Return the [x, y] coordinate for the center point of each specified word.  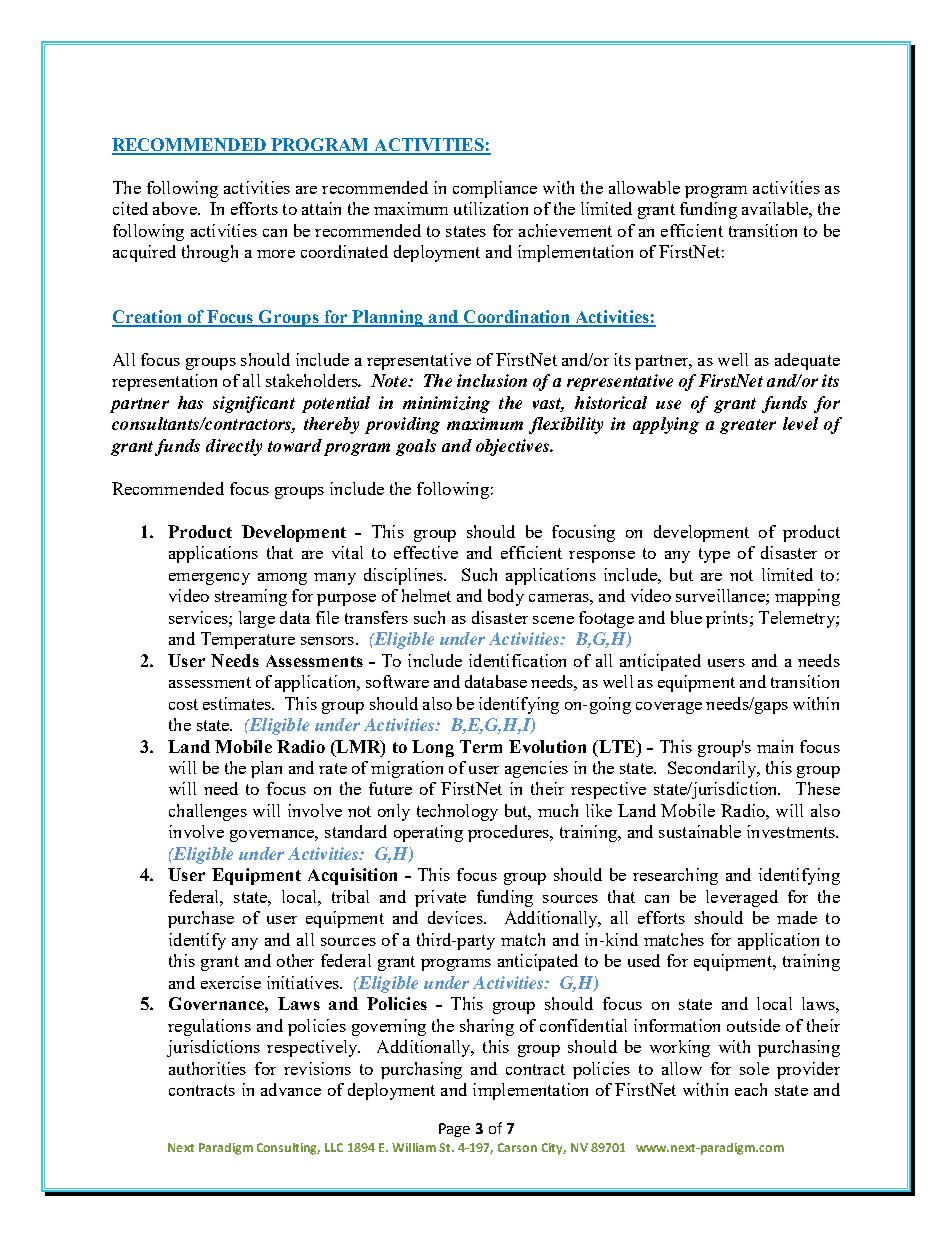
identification [517, 660]
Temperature [248, 640]
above [176, 208]
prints [728, 619]
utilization [491, 208]
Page [454, 1130]
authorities [207, 1068]
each [751, 1089]
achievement [565, 230]
